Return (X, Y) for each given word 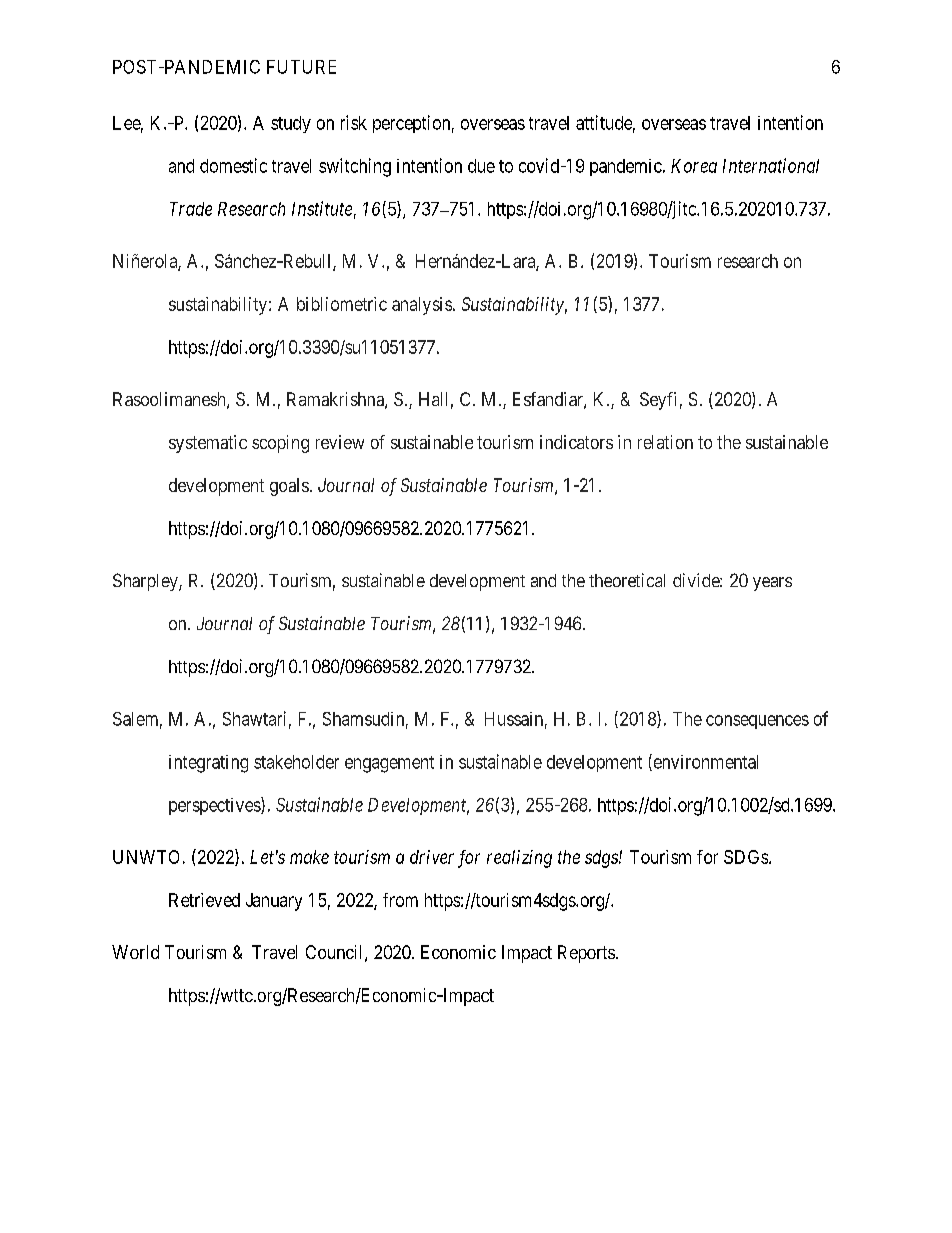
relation (665, 442)
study (291, 124)
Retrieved (204, 900)
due (481, 166)
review (340, 442)
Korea (694, 166)
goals (289, 487)
